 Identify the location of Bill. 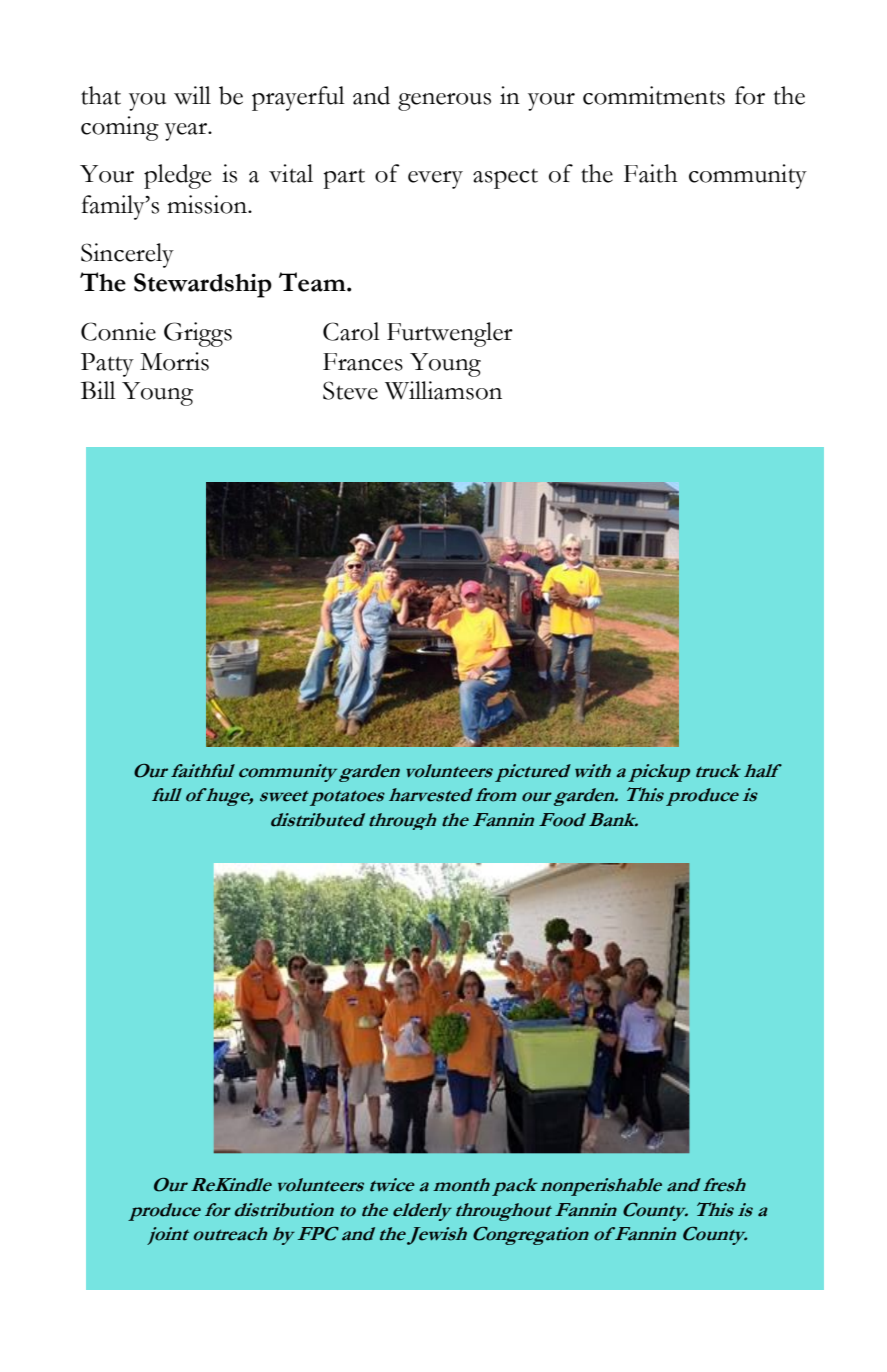
(98, 390).
